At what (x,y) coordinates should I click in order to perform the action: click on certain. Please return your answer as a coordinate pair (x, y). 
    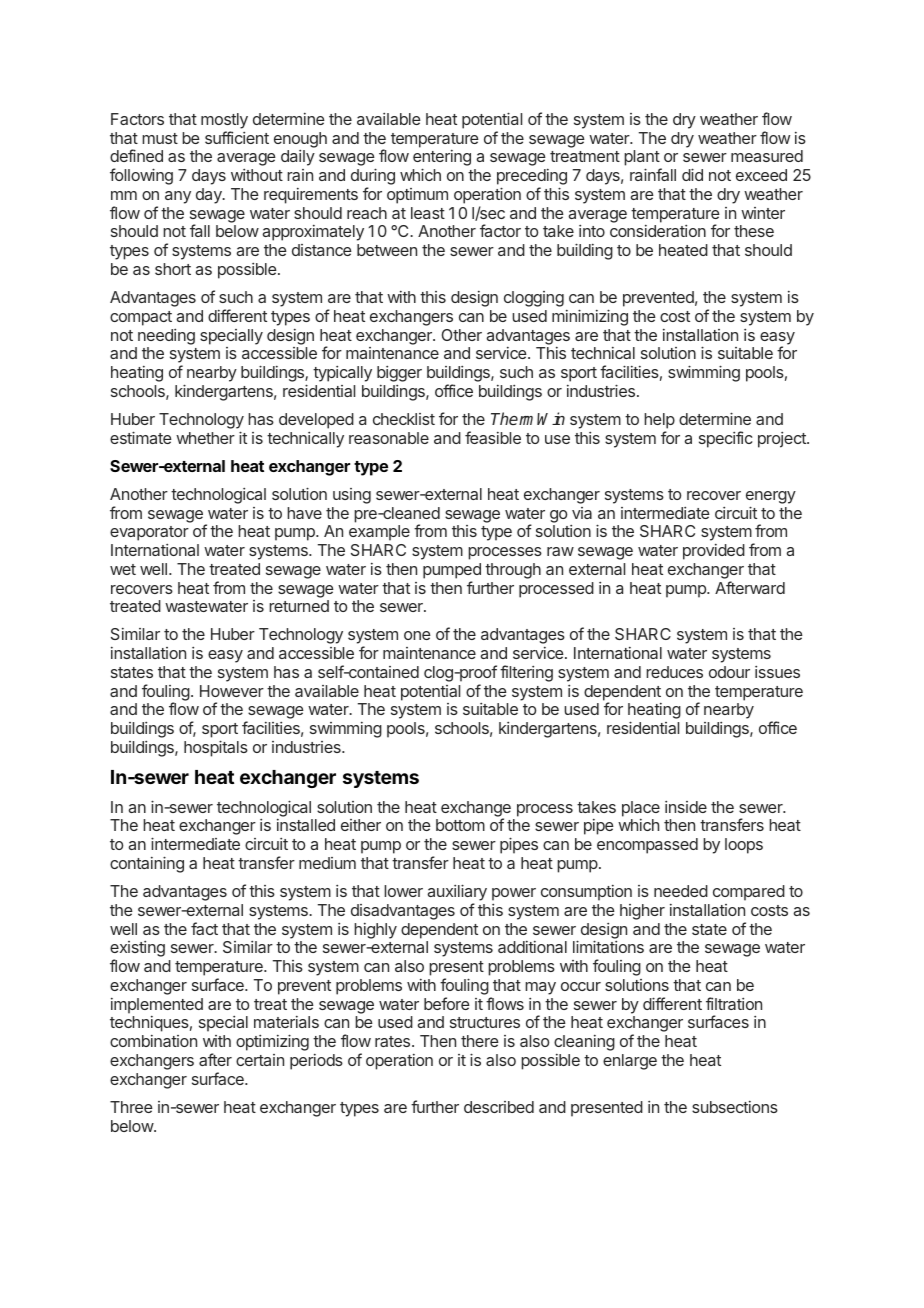
    Looking at the image, I should click on (260, 1060).
